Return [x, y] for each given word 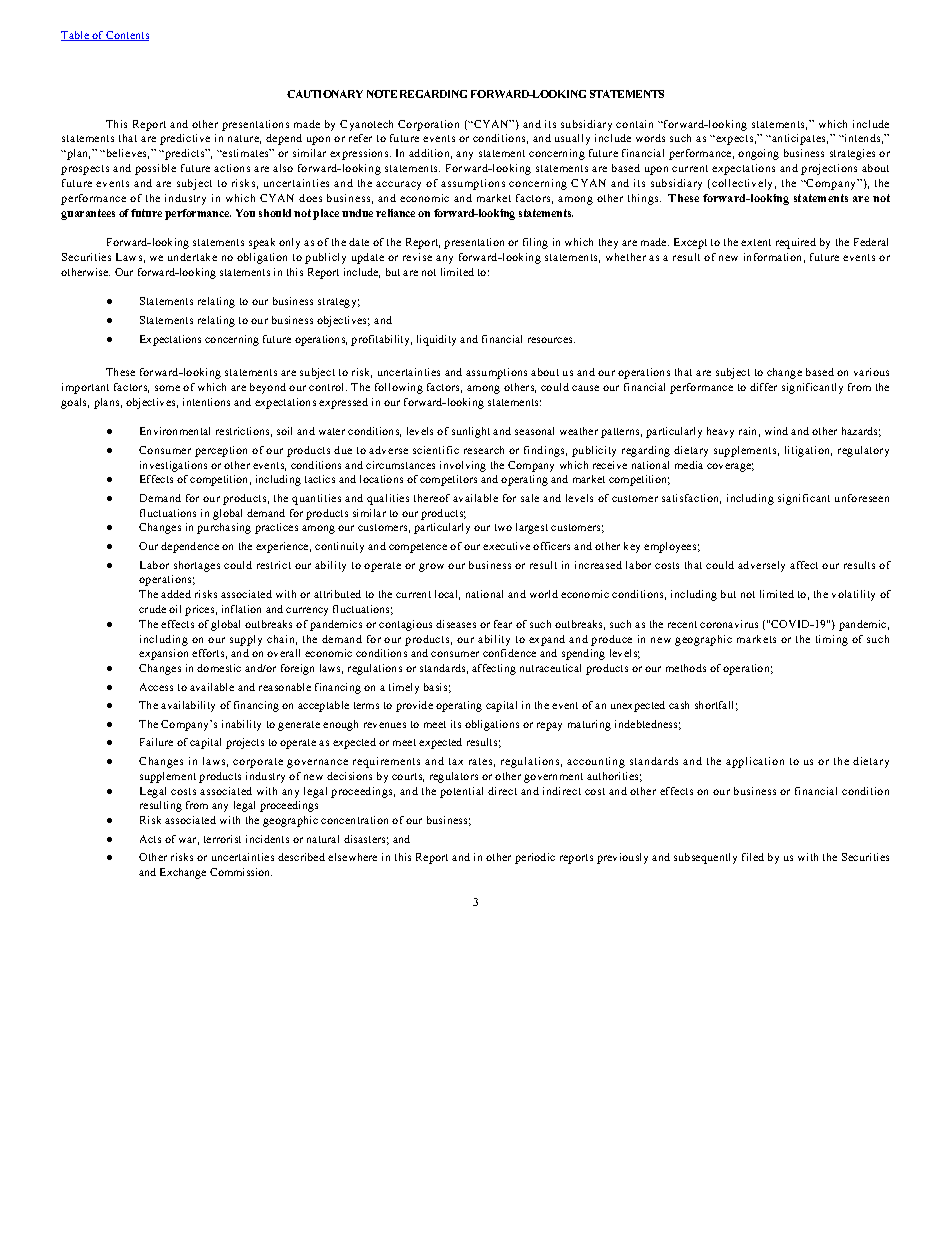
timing [832, 640]
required [796, 243]
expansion [163, 654]
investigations [173, 466]
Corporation [428, 125]
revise [417, 257]
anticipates [799, 139]
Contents [127, 36]
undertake [192, 257]
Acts [150, 839]
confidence [509, 653]
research [484, 450]
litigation [808, 451]
